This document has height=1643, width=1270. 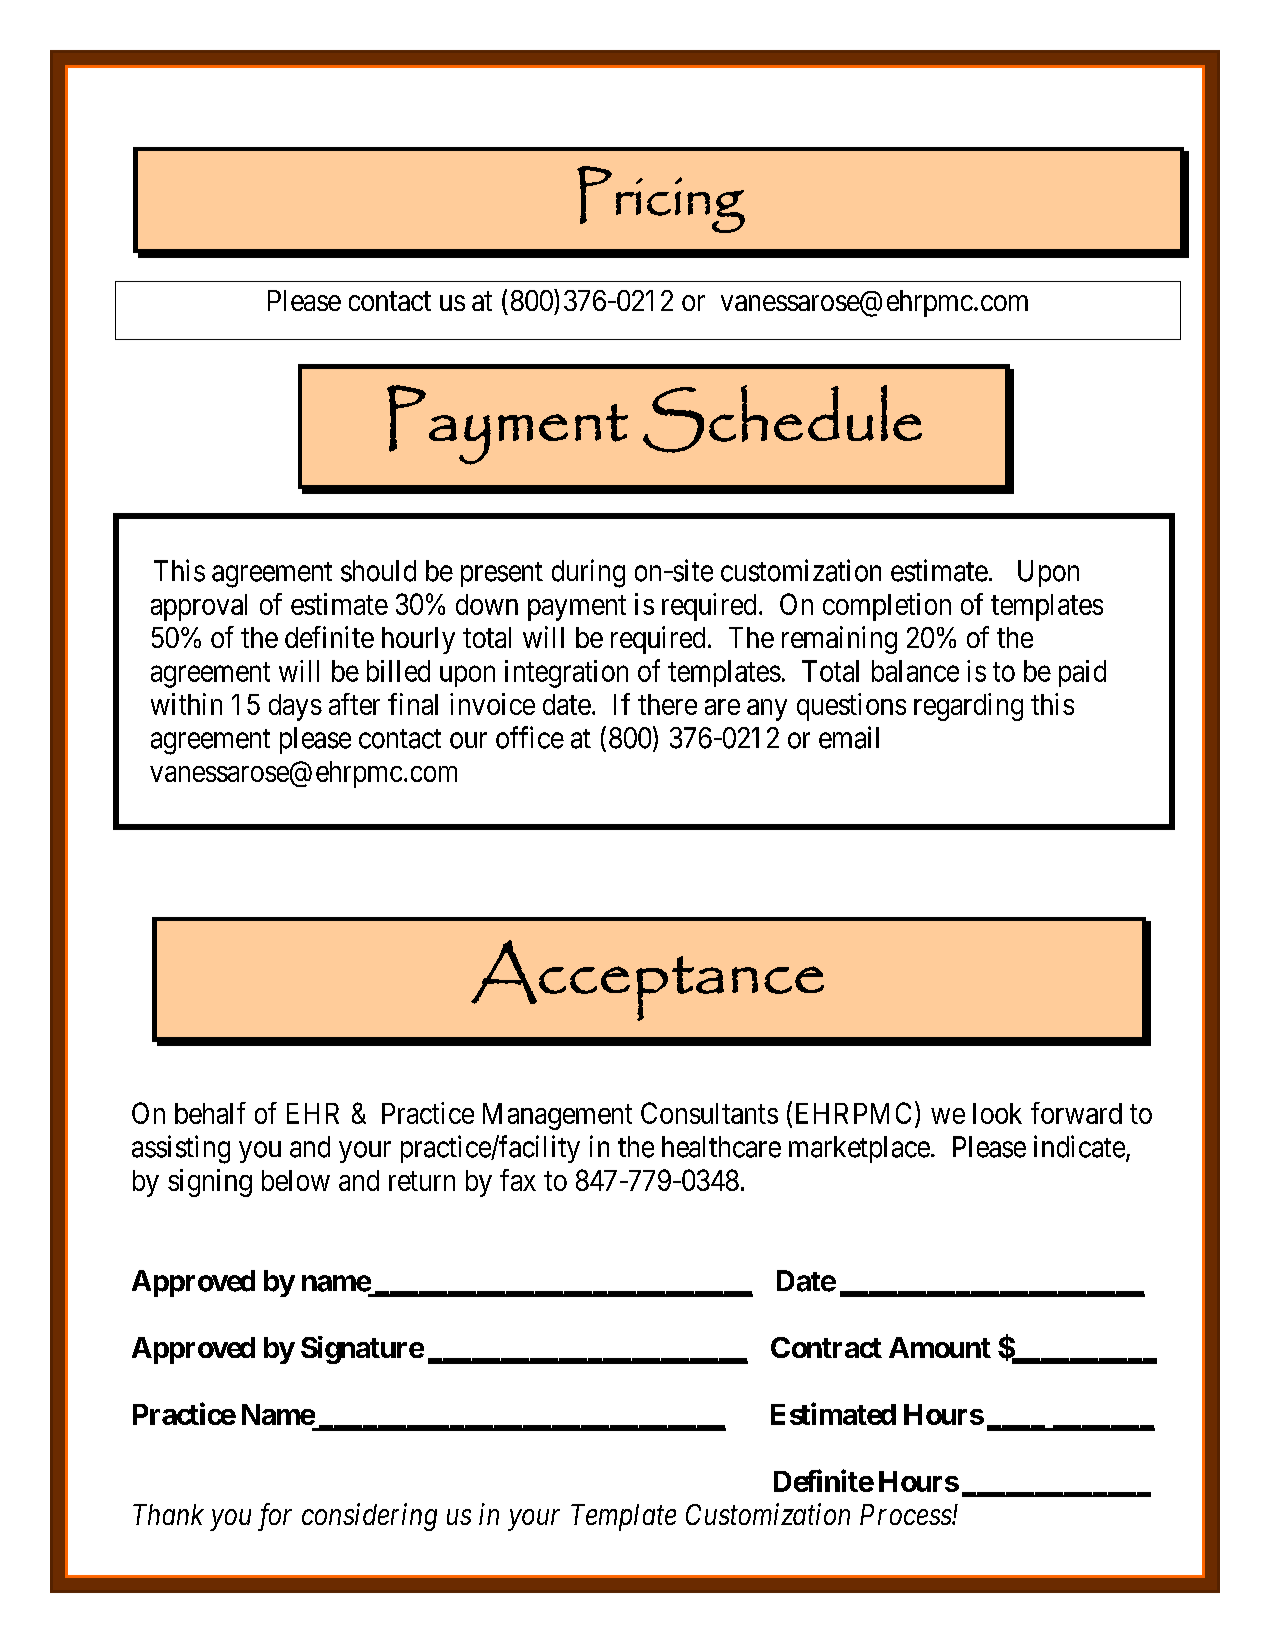 What do you see at coordinates (968, 707) in the document?
I see `regarding` at bounding box center [968, 707].
